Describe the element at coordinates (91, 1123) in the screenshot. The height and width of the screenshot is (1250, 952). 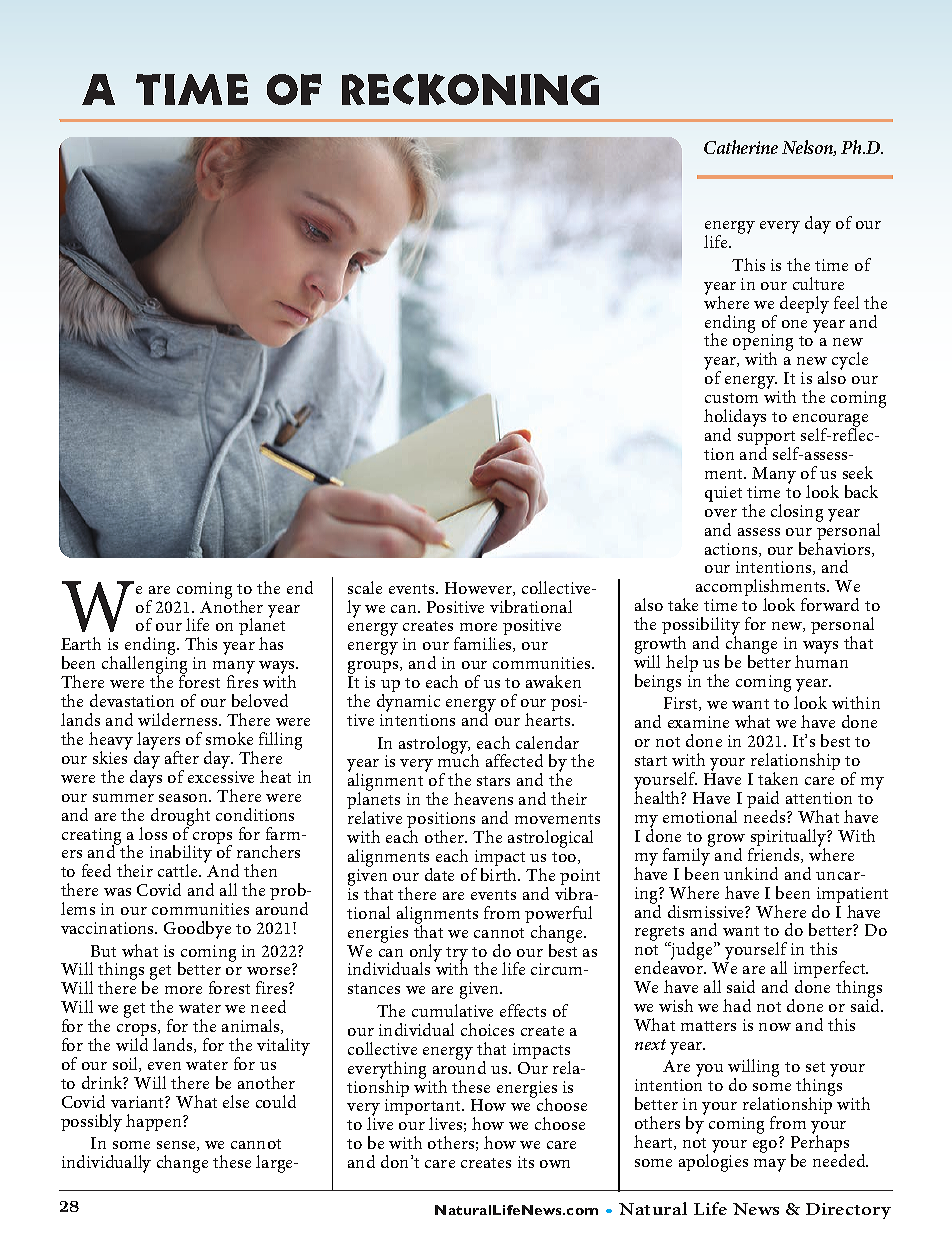
I see `possibly` at that location.
